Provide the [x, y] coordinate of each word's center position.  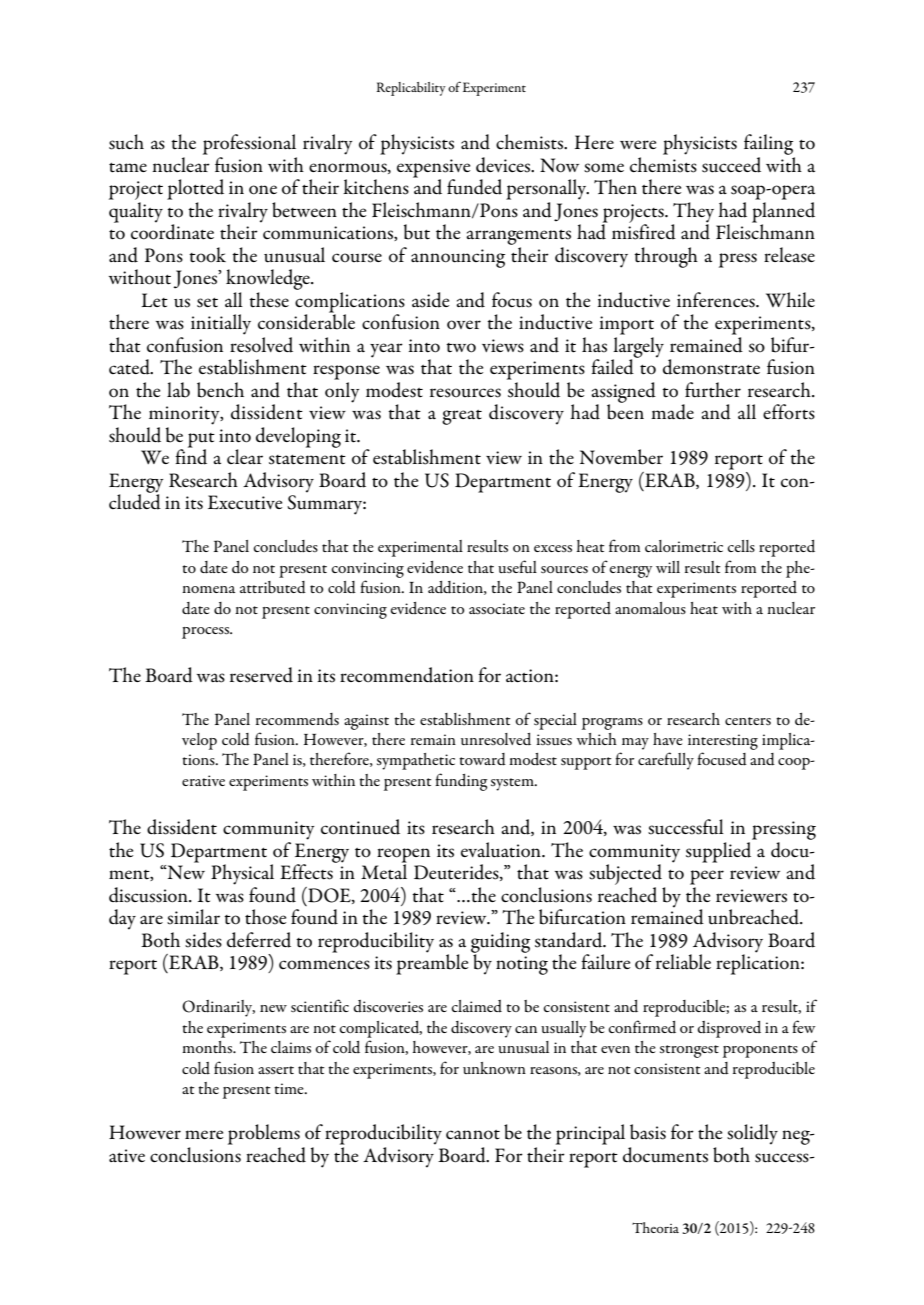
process [207, 633]
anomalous [650, 608]
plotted [195, 189]
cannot [473, 1135]
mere [204, 1134]
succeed [731, 165]
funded [474, 187]
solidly [752, 1134]
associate [497, 608]
